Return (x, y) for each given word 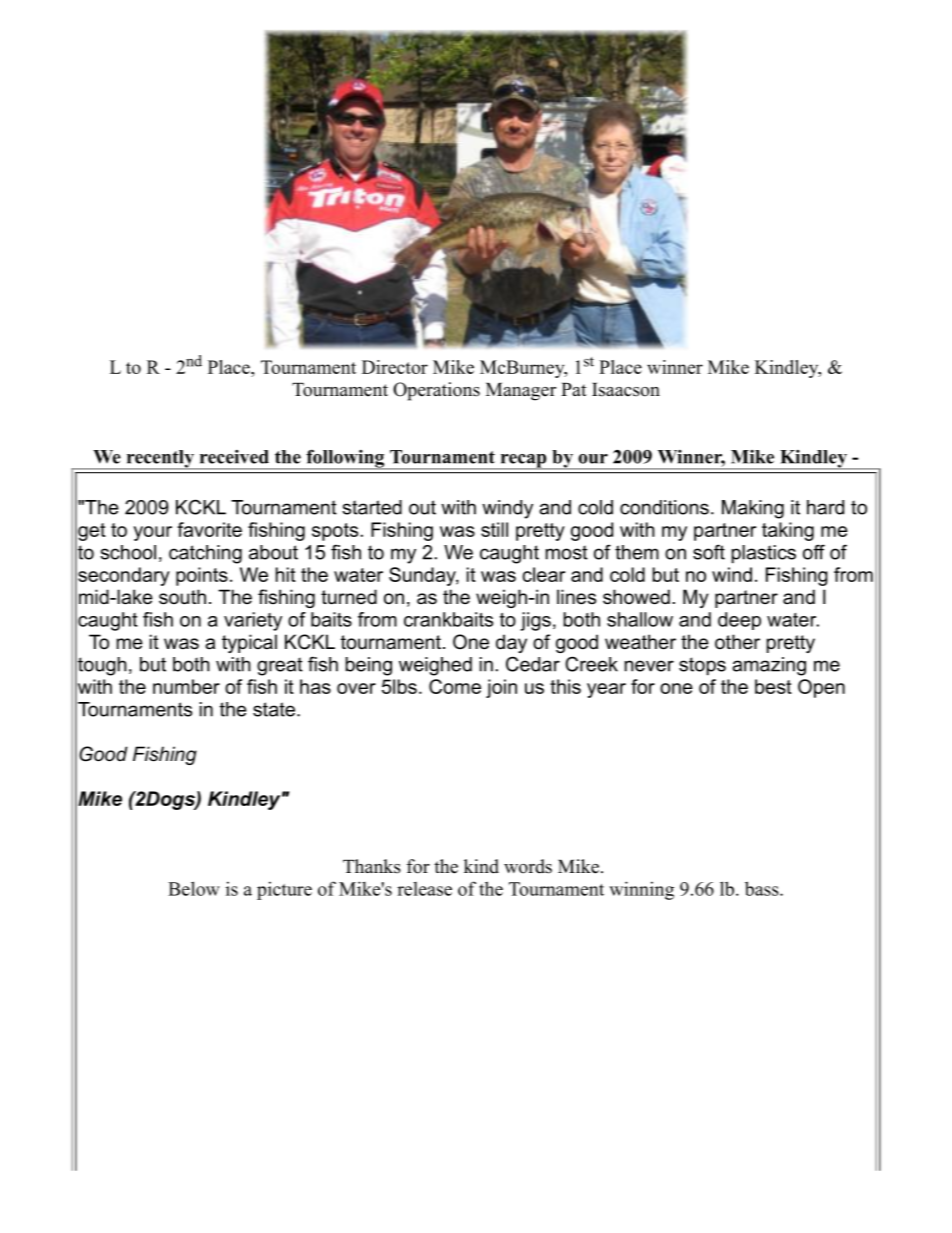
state (274, 709)
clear (543, 574)
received (234, 457)
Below (194, 888)
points (202, 576)
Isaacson (626, 390)
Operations (436, 391)
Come (455, 686)
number (186, 686)
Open (821, 688)
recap (523, 462)
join (501, 688)
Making (753, 509)
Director (395, 367)
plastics (764, 554)
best (773, 686)
